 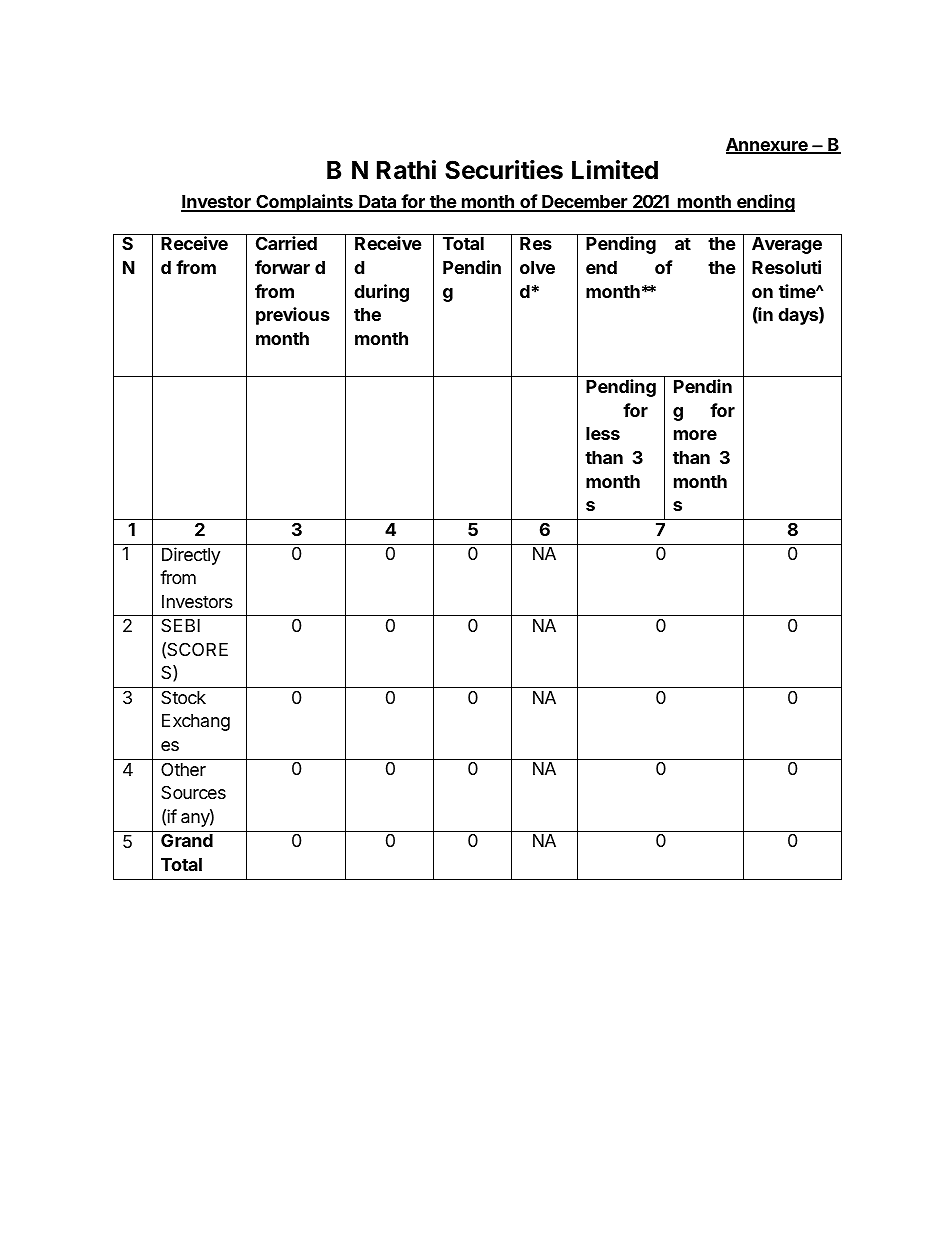 What do you see at coordinates (193, 792) in the screenshot?
I see `Sources` at bounding box center [193, 792].
